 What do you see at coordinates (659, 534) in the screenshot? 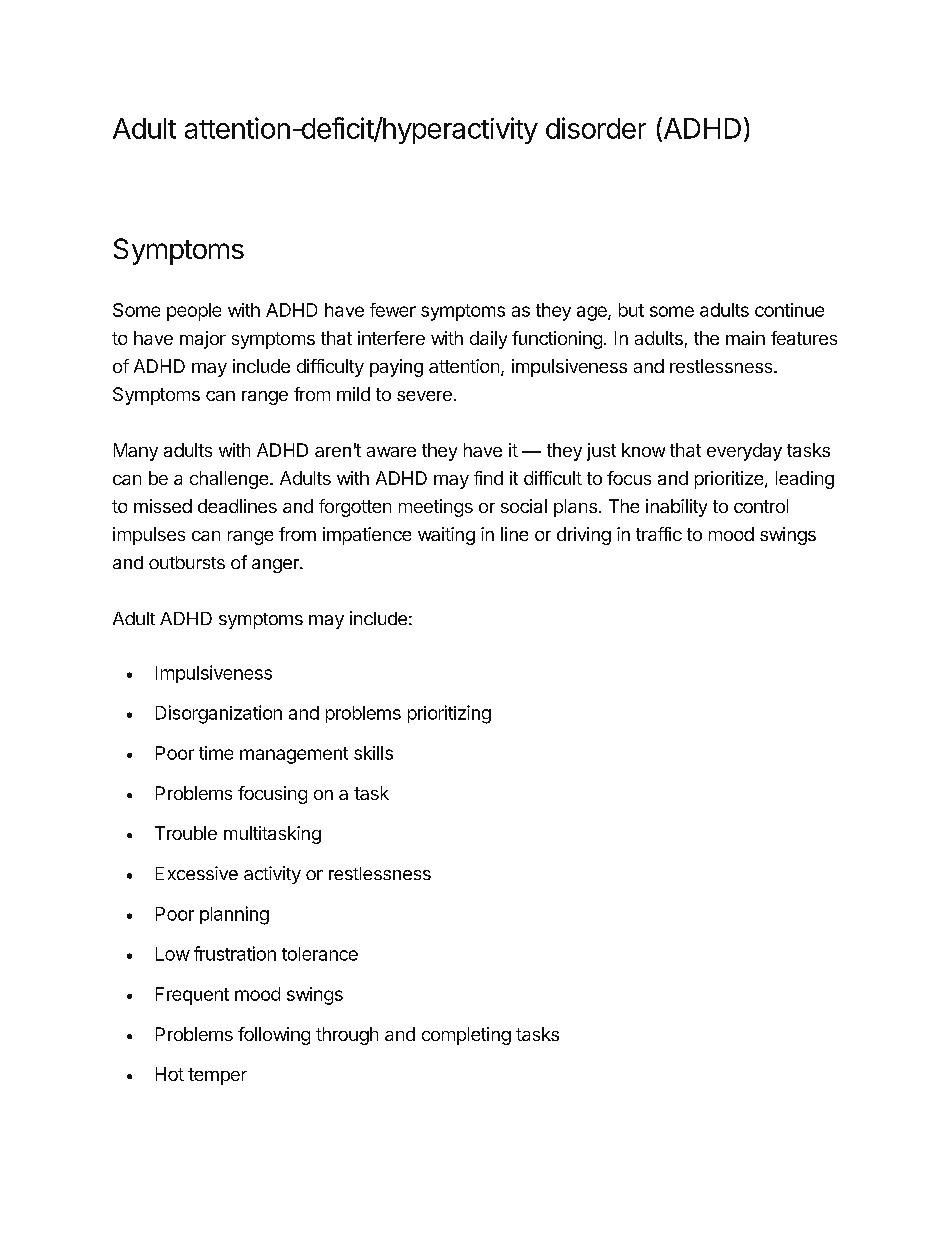
I see `traffic` at bounding box center [659, 534].
